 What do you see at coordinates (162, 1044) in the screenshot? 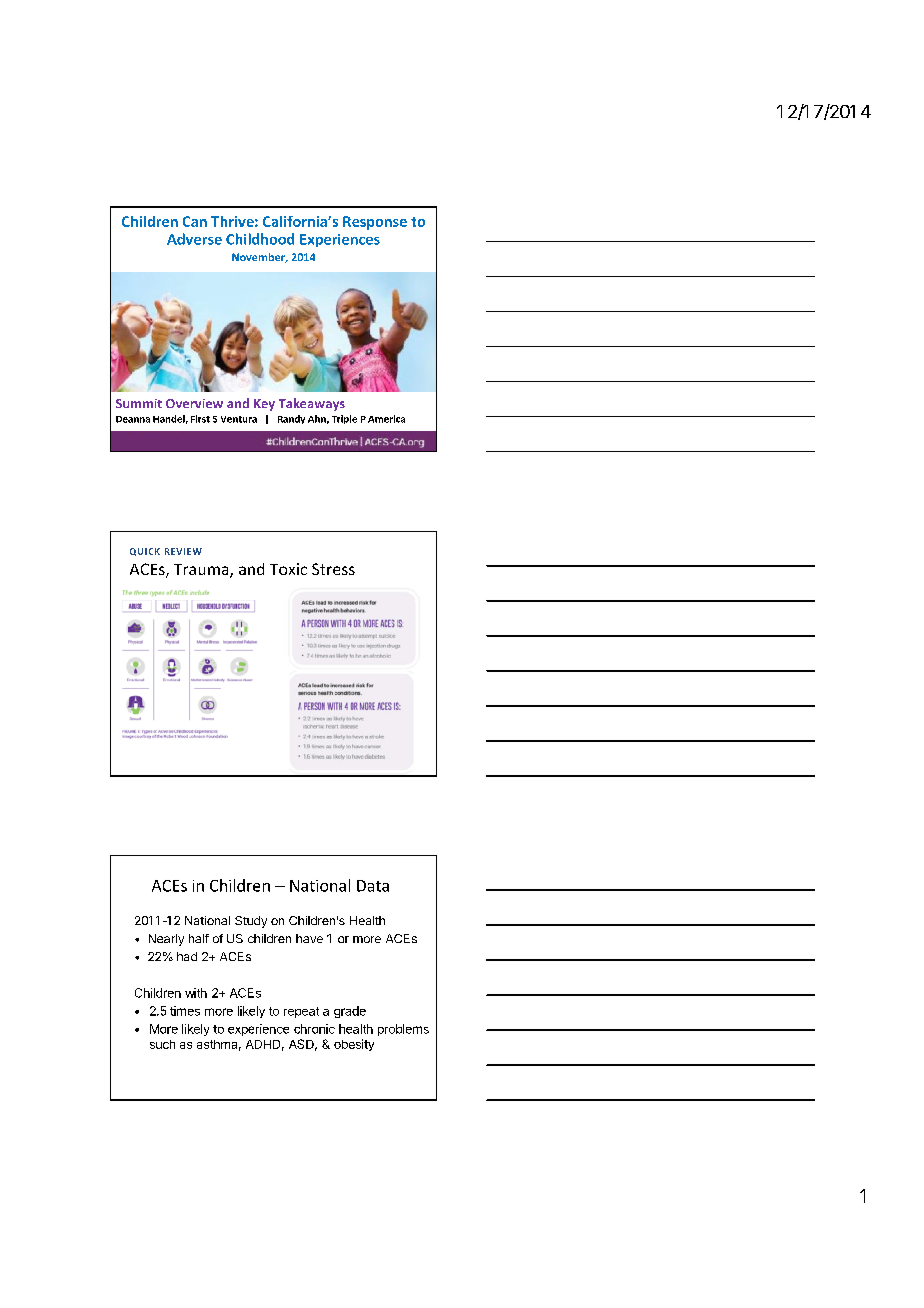
I see `such` at bounding box center [162, 1044].
